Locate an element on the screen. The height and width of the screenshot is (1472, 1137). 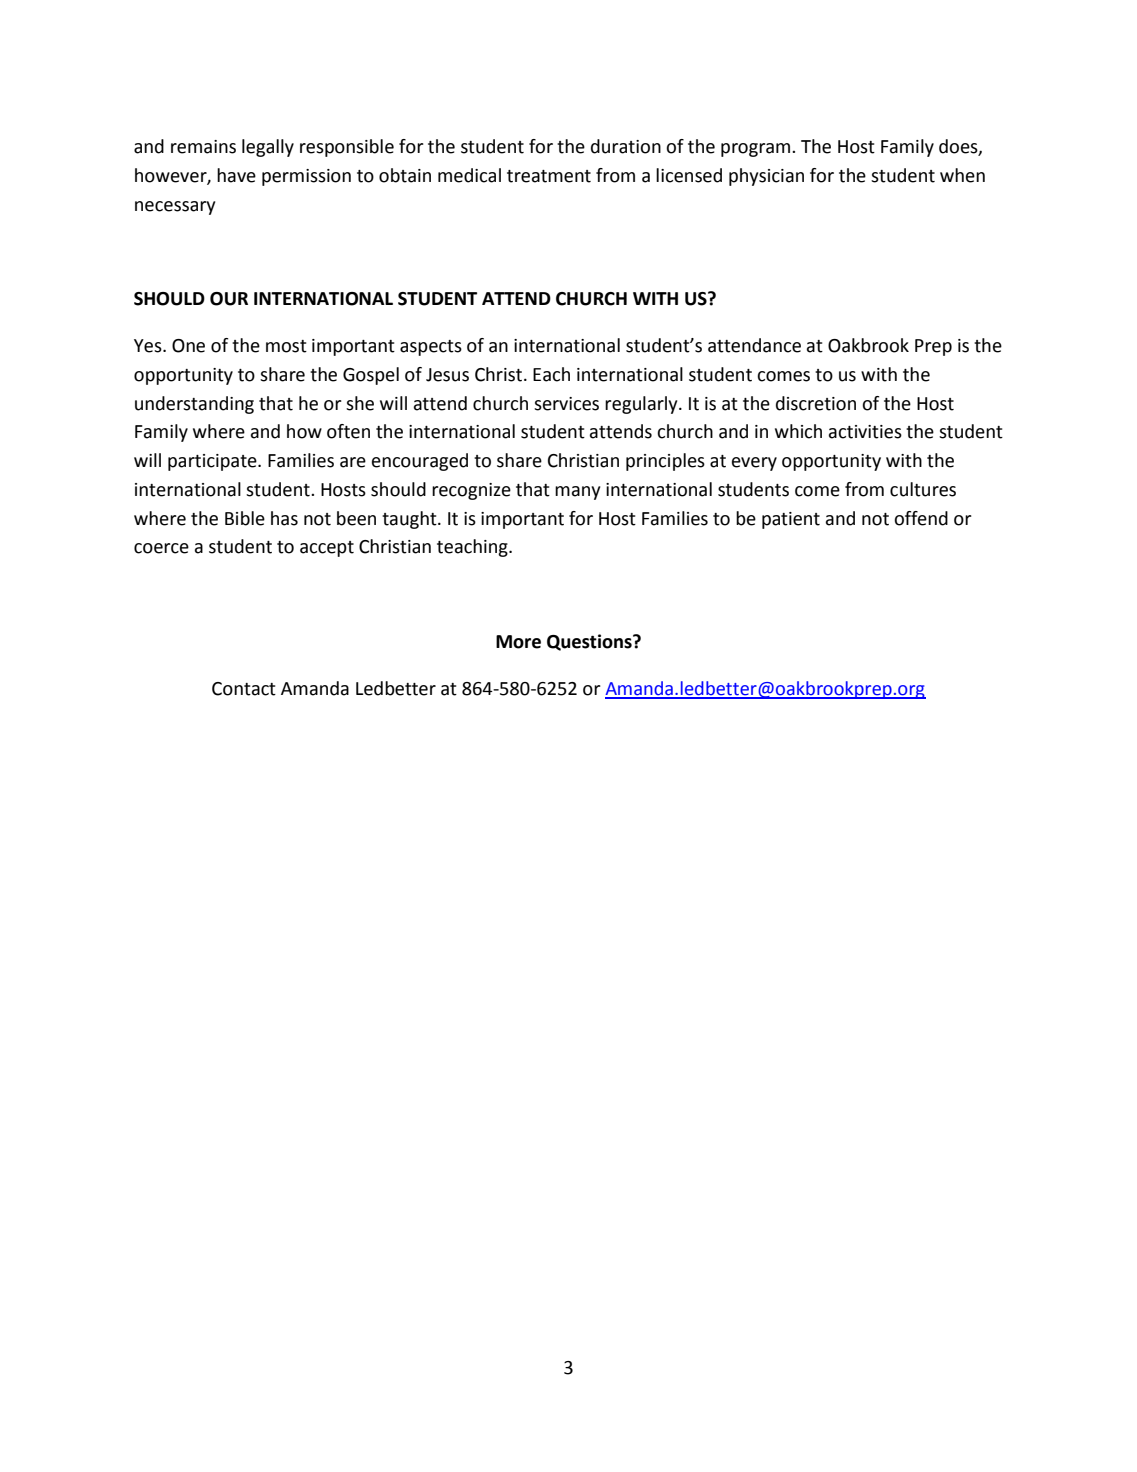
Questions is located at coordinates (590, 642).
